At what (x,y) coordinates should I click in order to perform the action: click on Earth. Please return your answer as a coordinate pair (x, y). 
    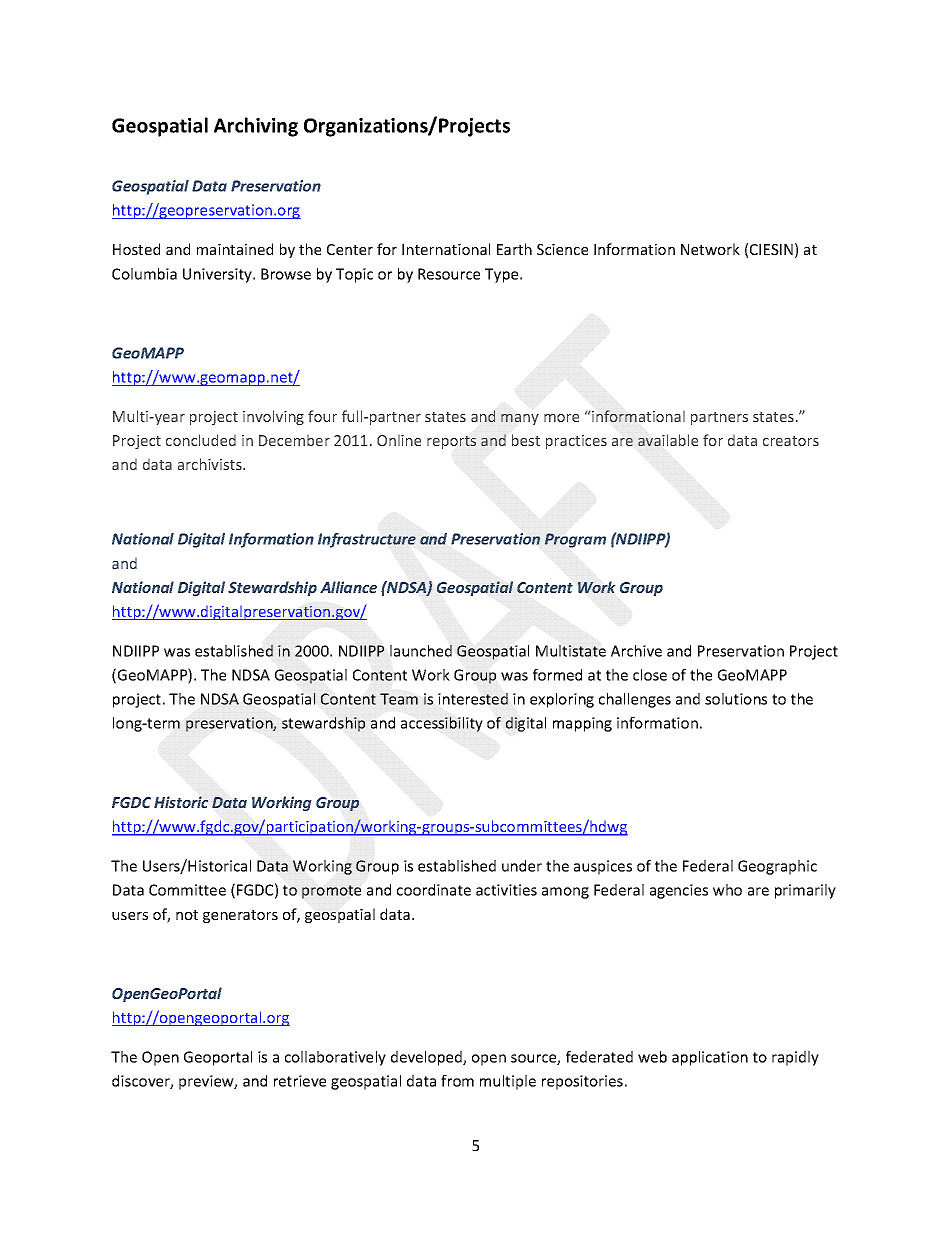
    Looking at the image, I should click on (514, 249).
